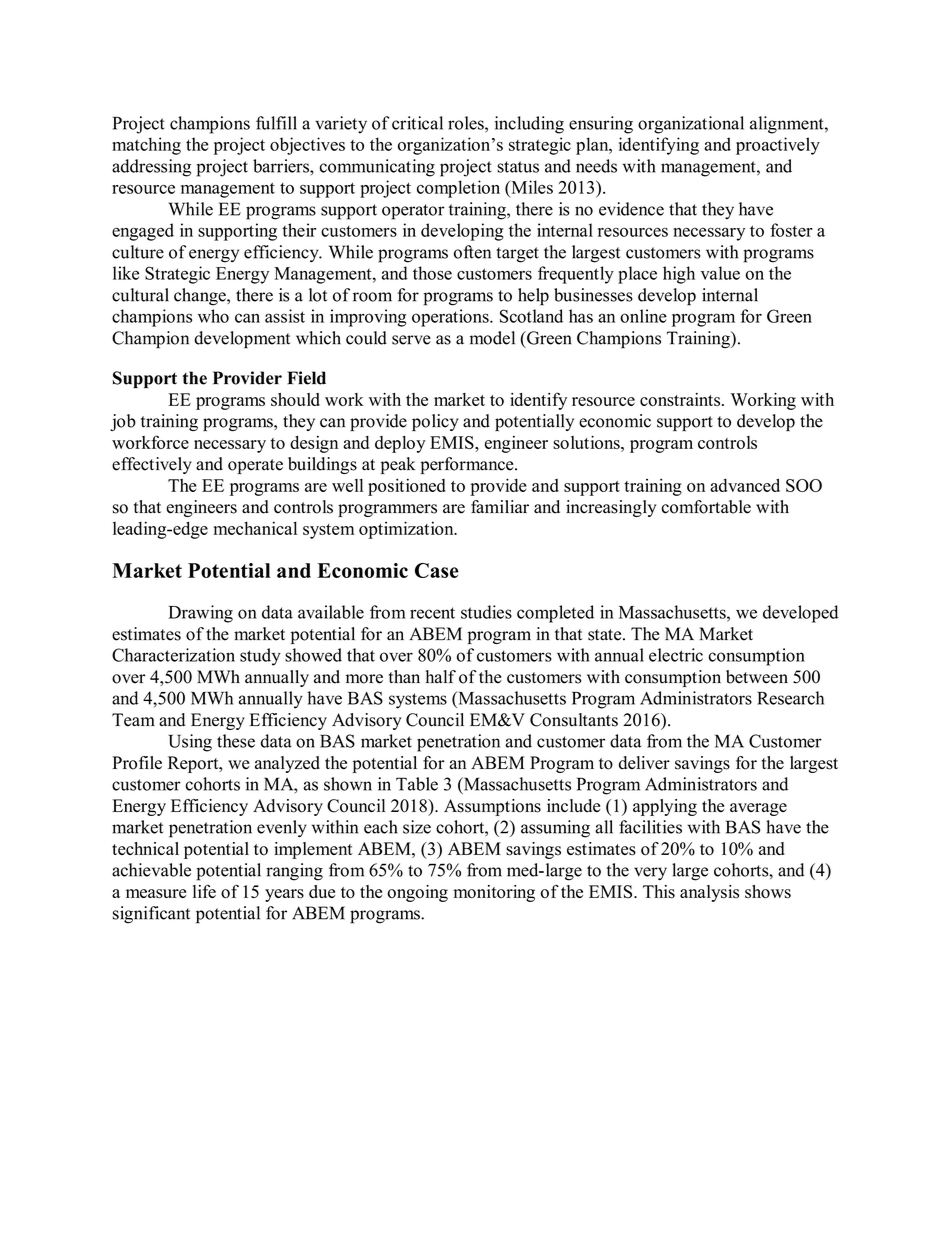 The image size is (952, 1233). I want to click on Characterization, so click(173, 655).
